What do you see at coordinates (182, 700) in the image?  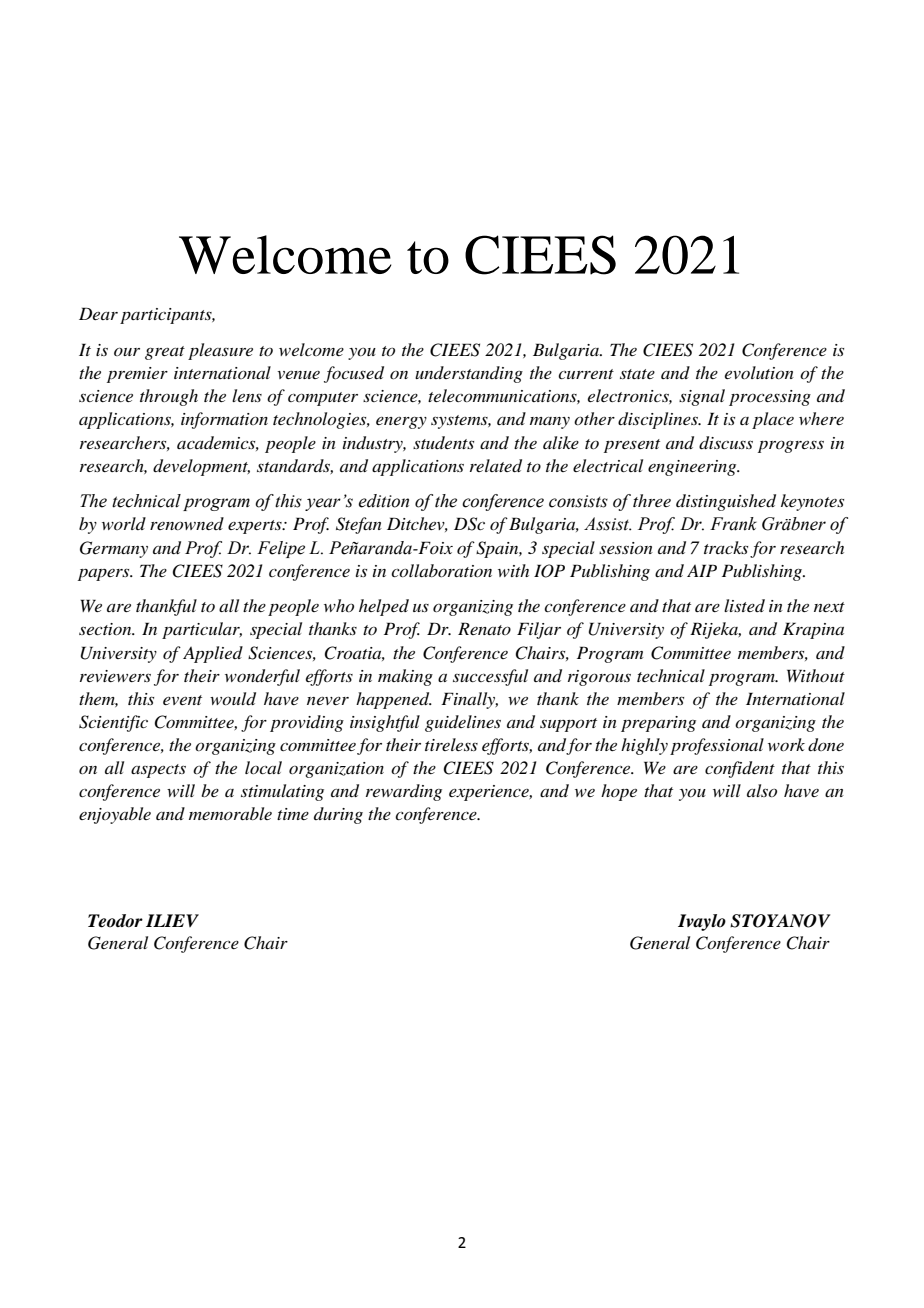 I see `event` at bounding box center [182, 700].
